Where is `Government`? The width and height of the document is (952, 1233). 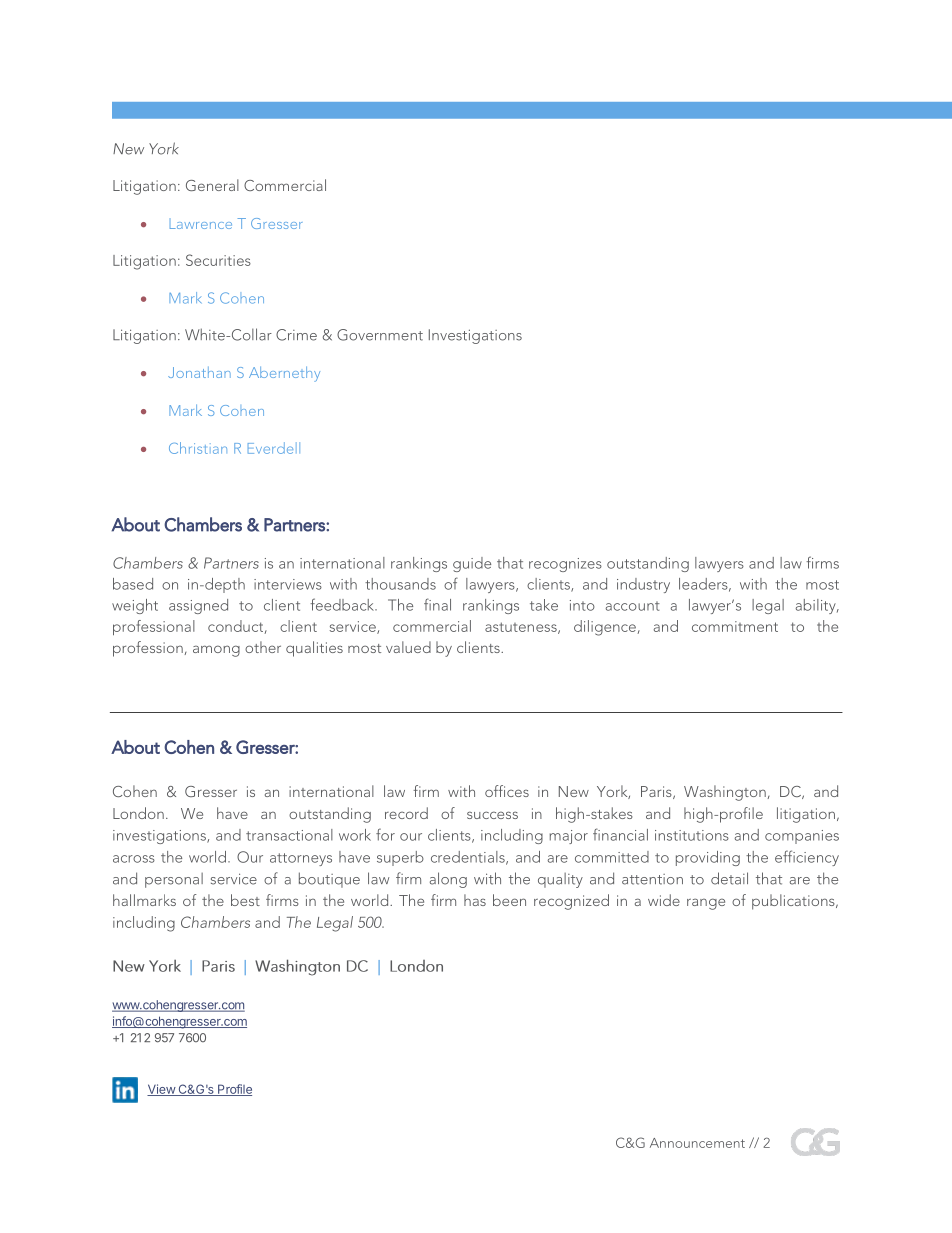
Government is located at coordinates (380, 335).
